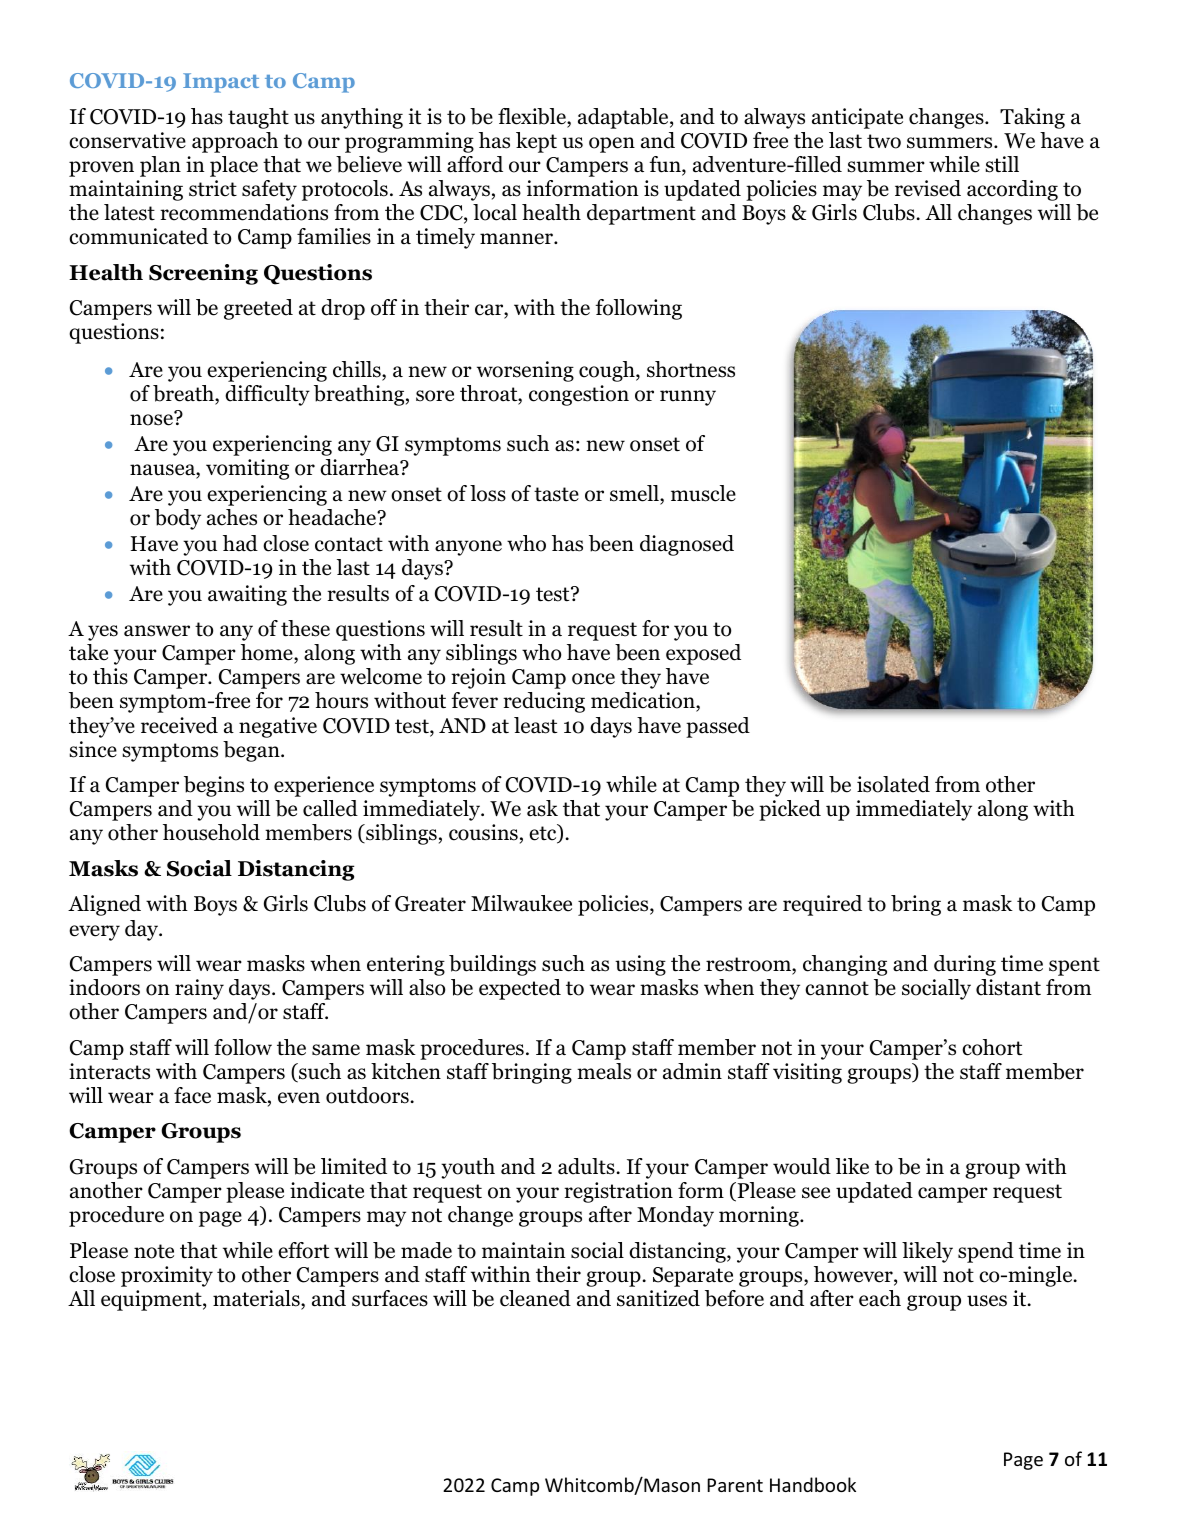 This screenshot has width=1177, height=1524. Describe the element at coordinates (691, 369) in the screenshot. I see `shortness` at that location.
